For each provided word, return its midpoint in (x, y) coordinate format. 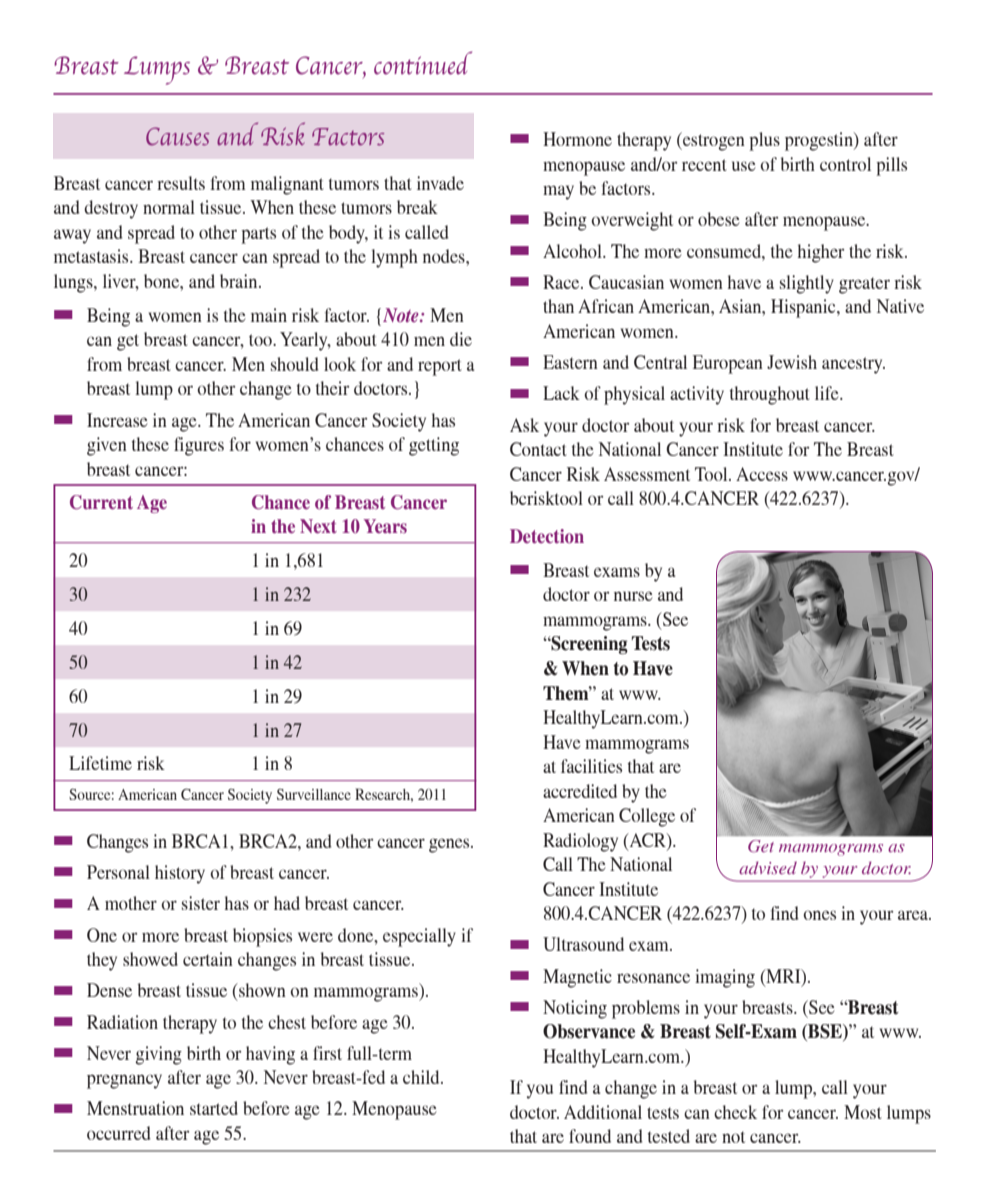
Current (101, 502)
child (422, 1077)
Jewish (792, 362)
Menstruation (135, 1108)
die (461, 339)
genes (450, 845)
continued (423, 63)
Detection (547, 536)
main (269, 315)
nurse (633, 596)
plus (764, 141)
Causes (177, 136)
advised (768, 867)
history (180, 874)
